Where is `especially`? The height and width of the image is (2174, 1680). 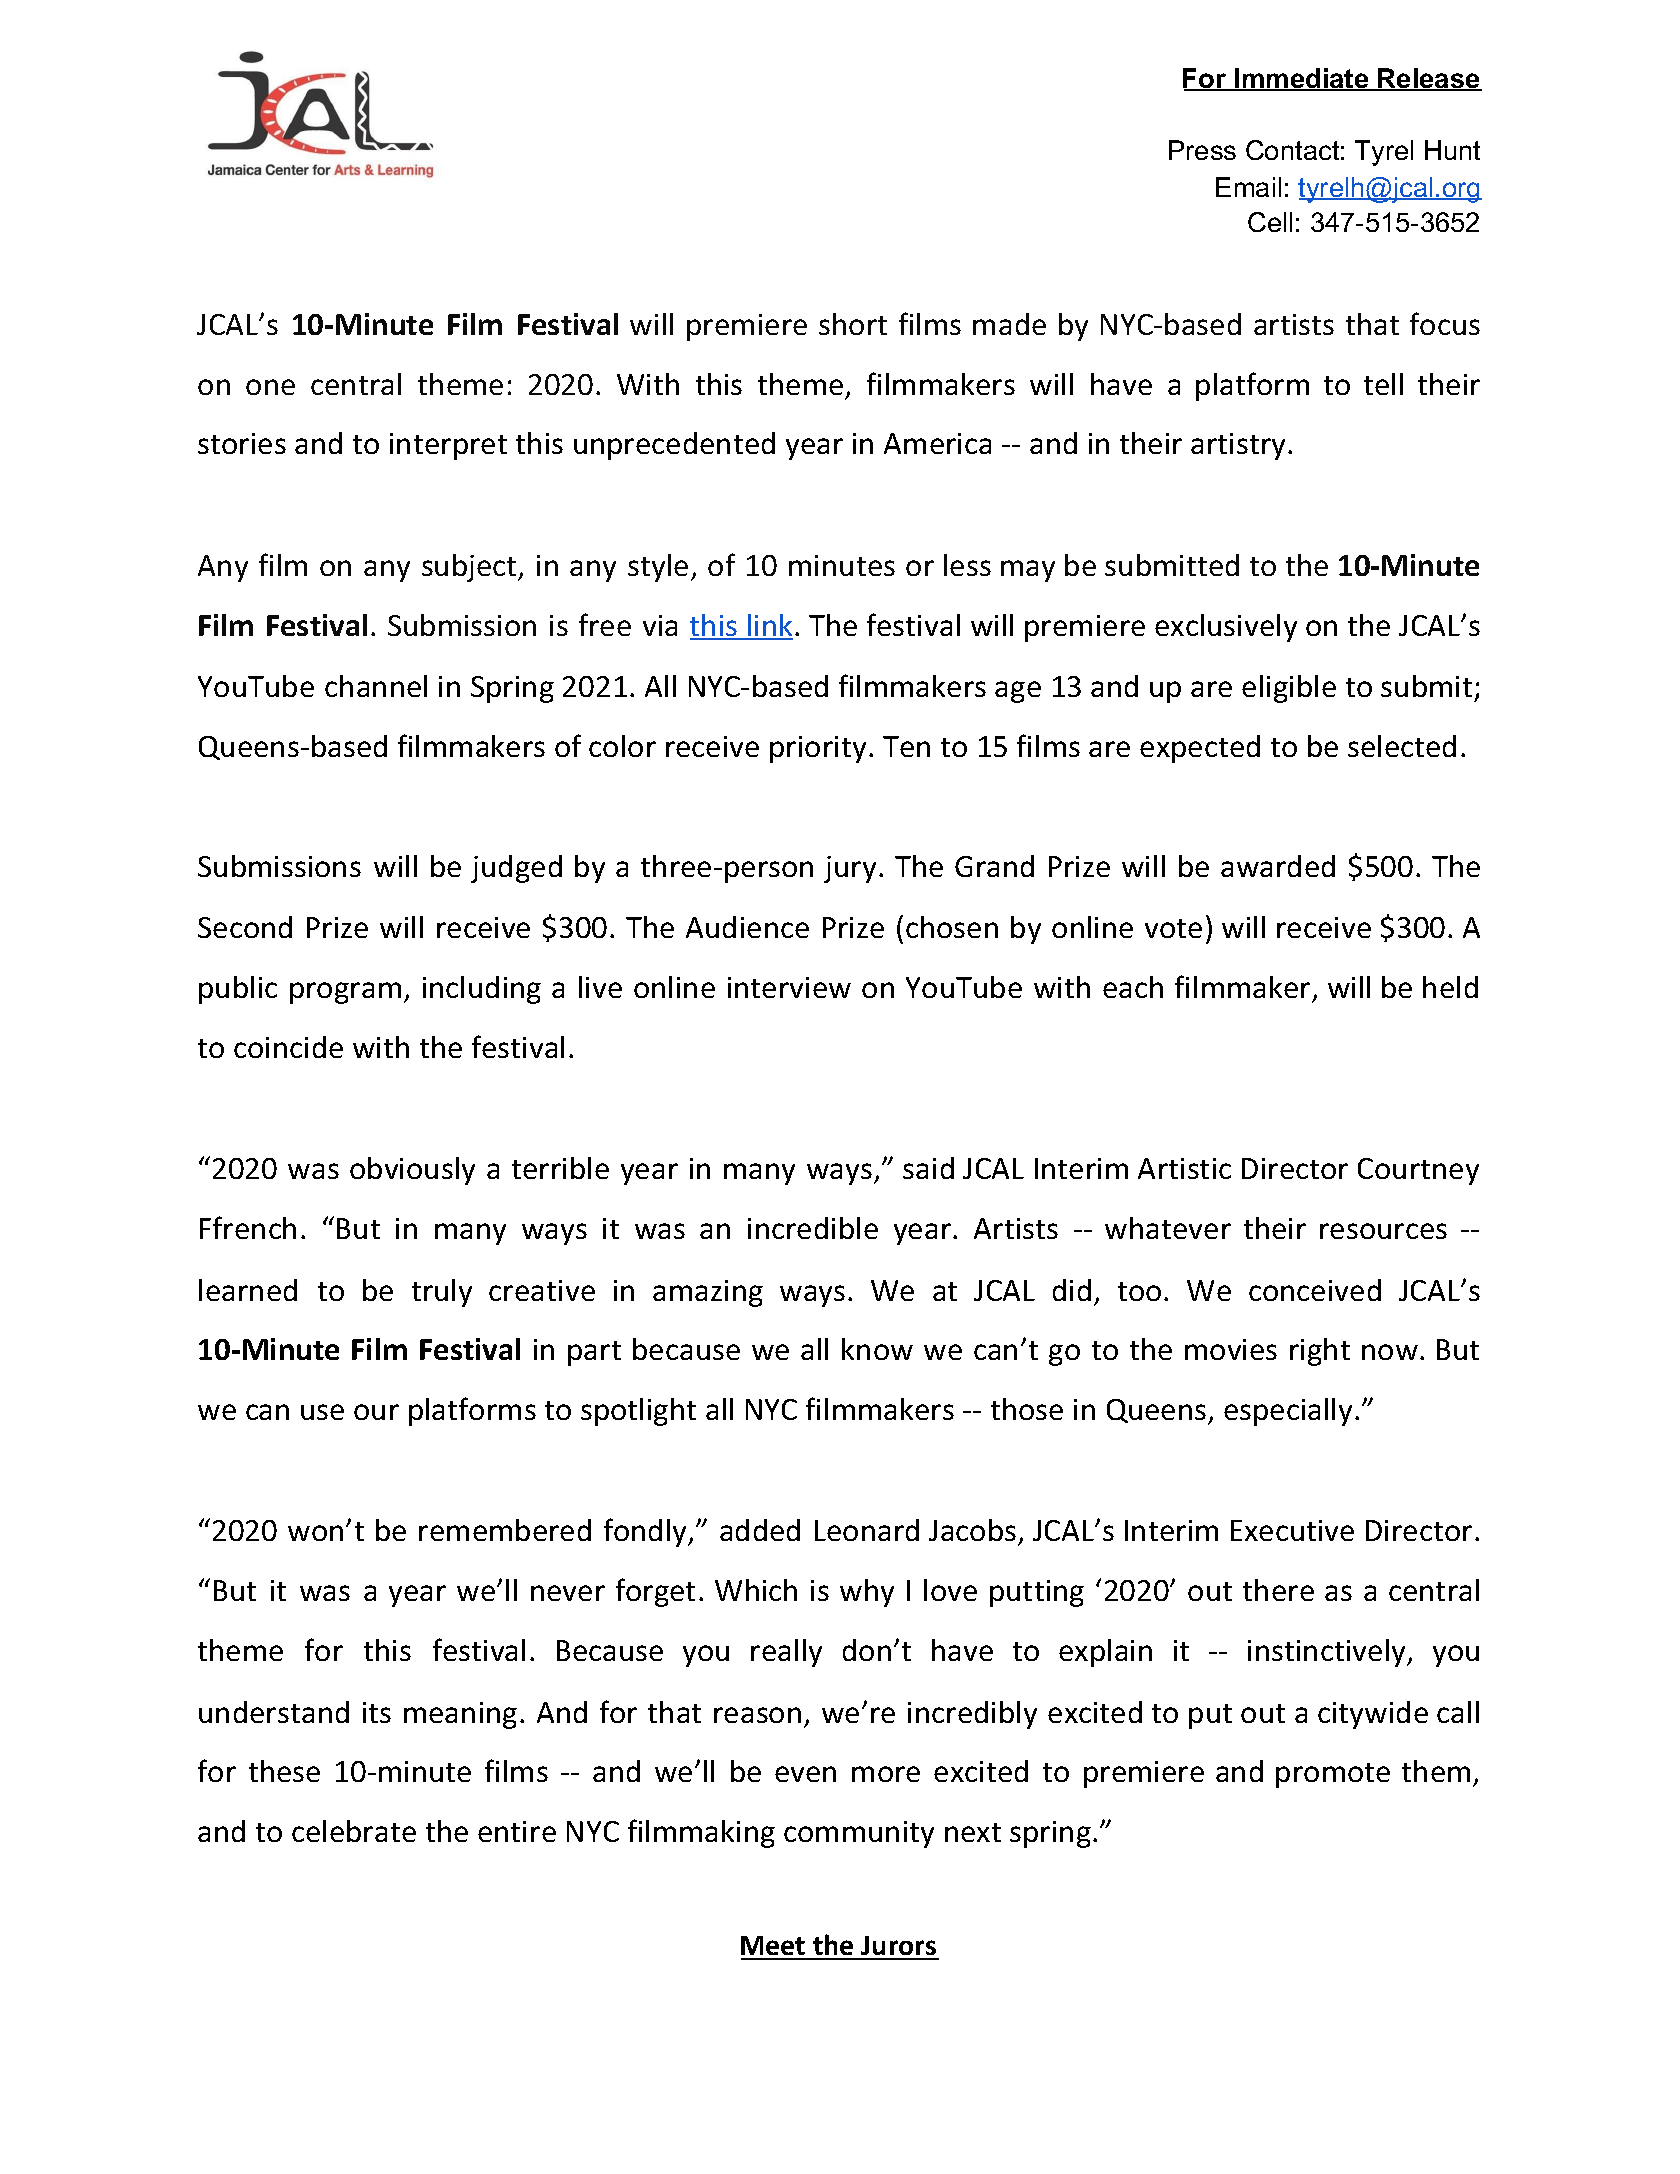
especially is located at coordinates (1288, 1412).
